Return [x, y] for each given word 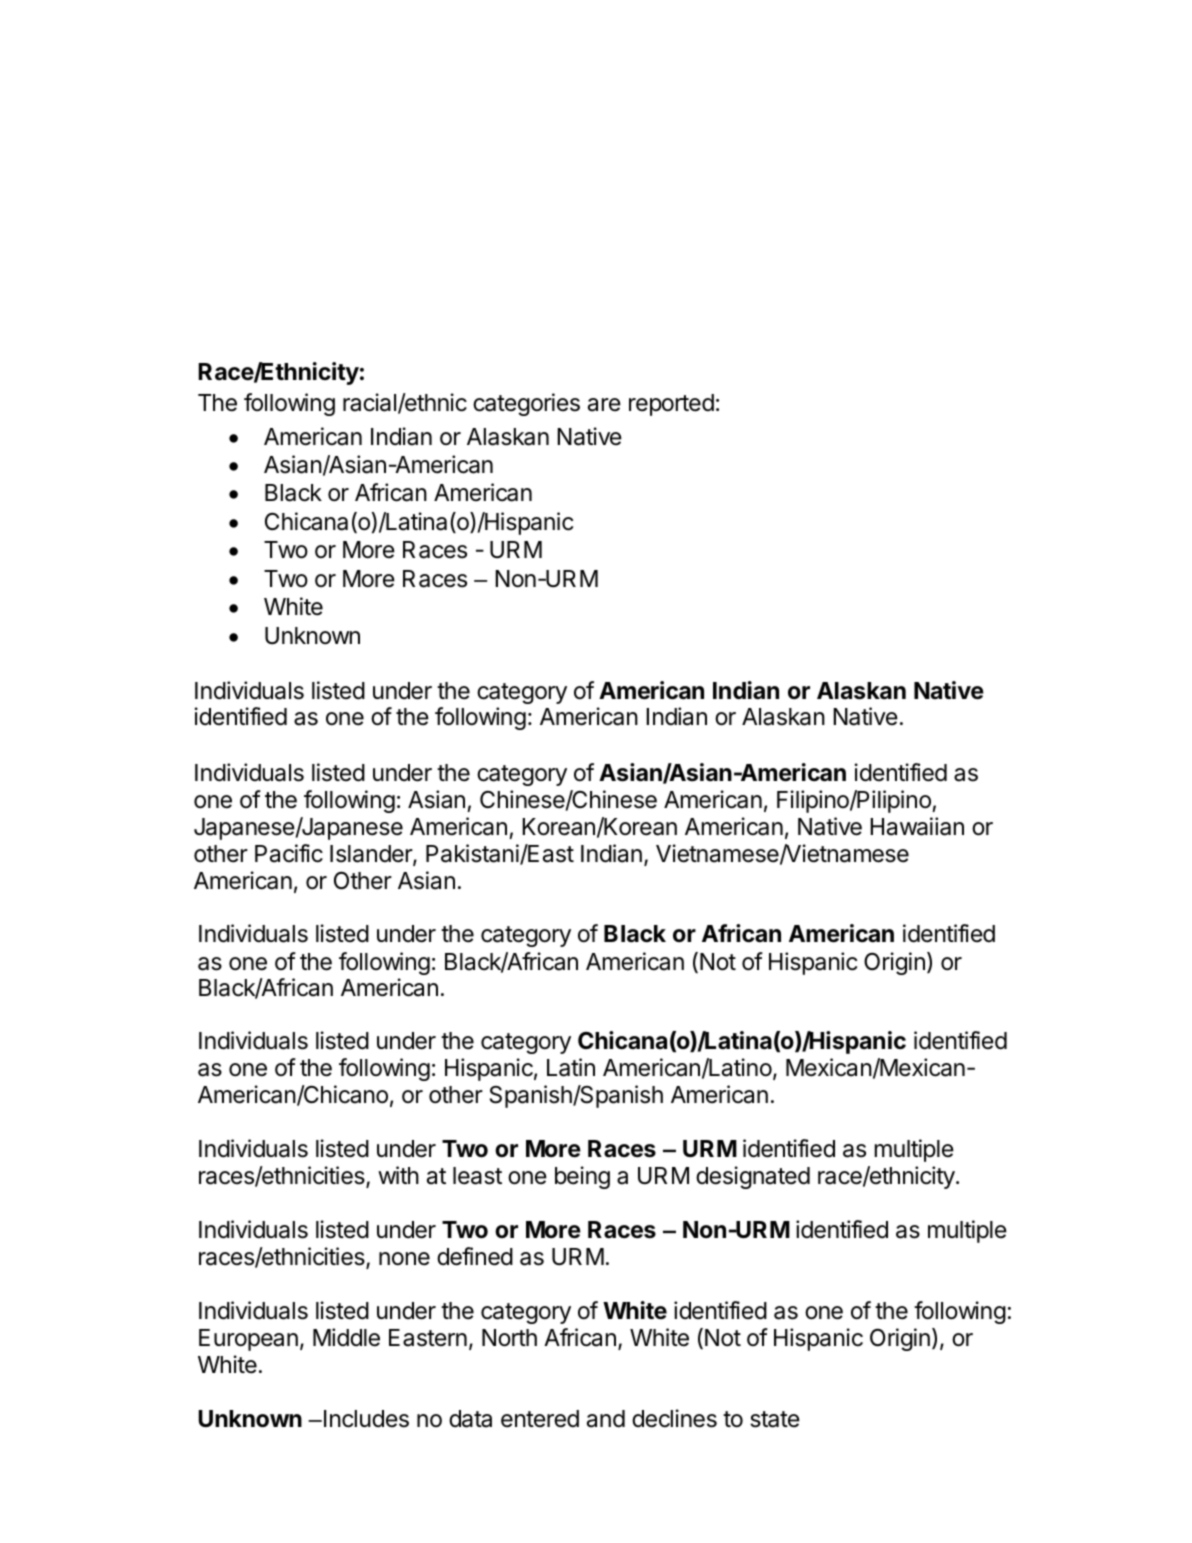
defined [475, 1256]
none [404, 1259]
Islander [372, 855]
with [398, 1175]
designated [753, 1177]
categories [526, 404]
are [604, 405]
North [509, 1338]
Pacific [289, 853]
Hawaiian [917, 826]
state [775, 1419]
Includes [366, 1419]
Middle [346, 1337]
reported [671, 405]
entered [540, 1419]
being [582, 1177]
